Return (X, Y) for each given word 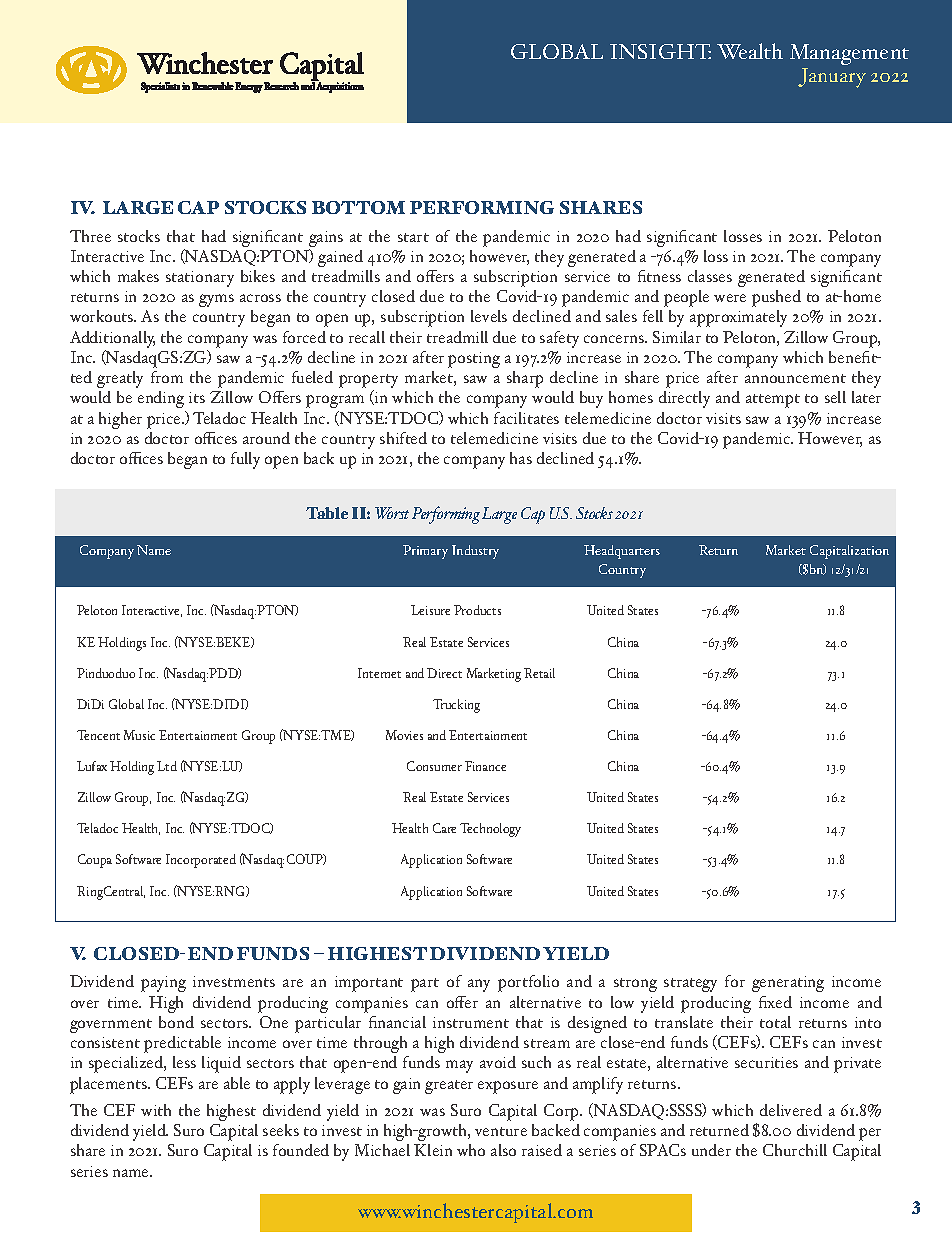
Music (139, 735)
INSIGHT (660, 51)
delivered (791, 1110)
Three (90, 236)
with (156, 1110)
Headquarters (622, 552)
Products (477, 610)
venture (501, 1131)
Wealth (750, 51)
